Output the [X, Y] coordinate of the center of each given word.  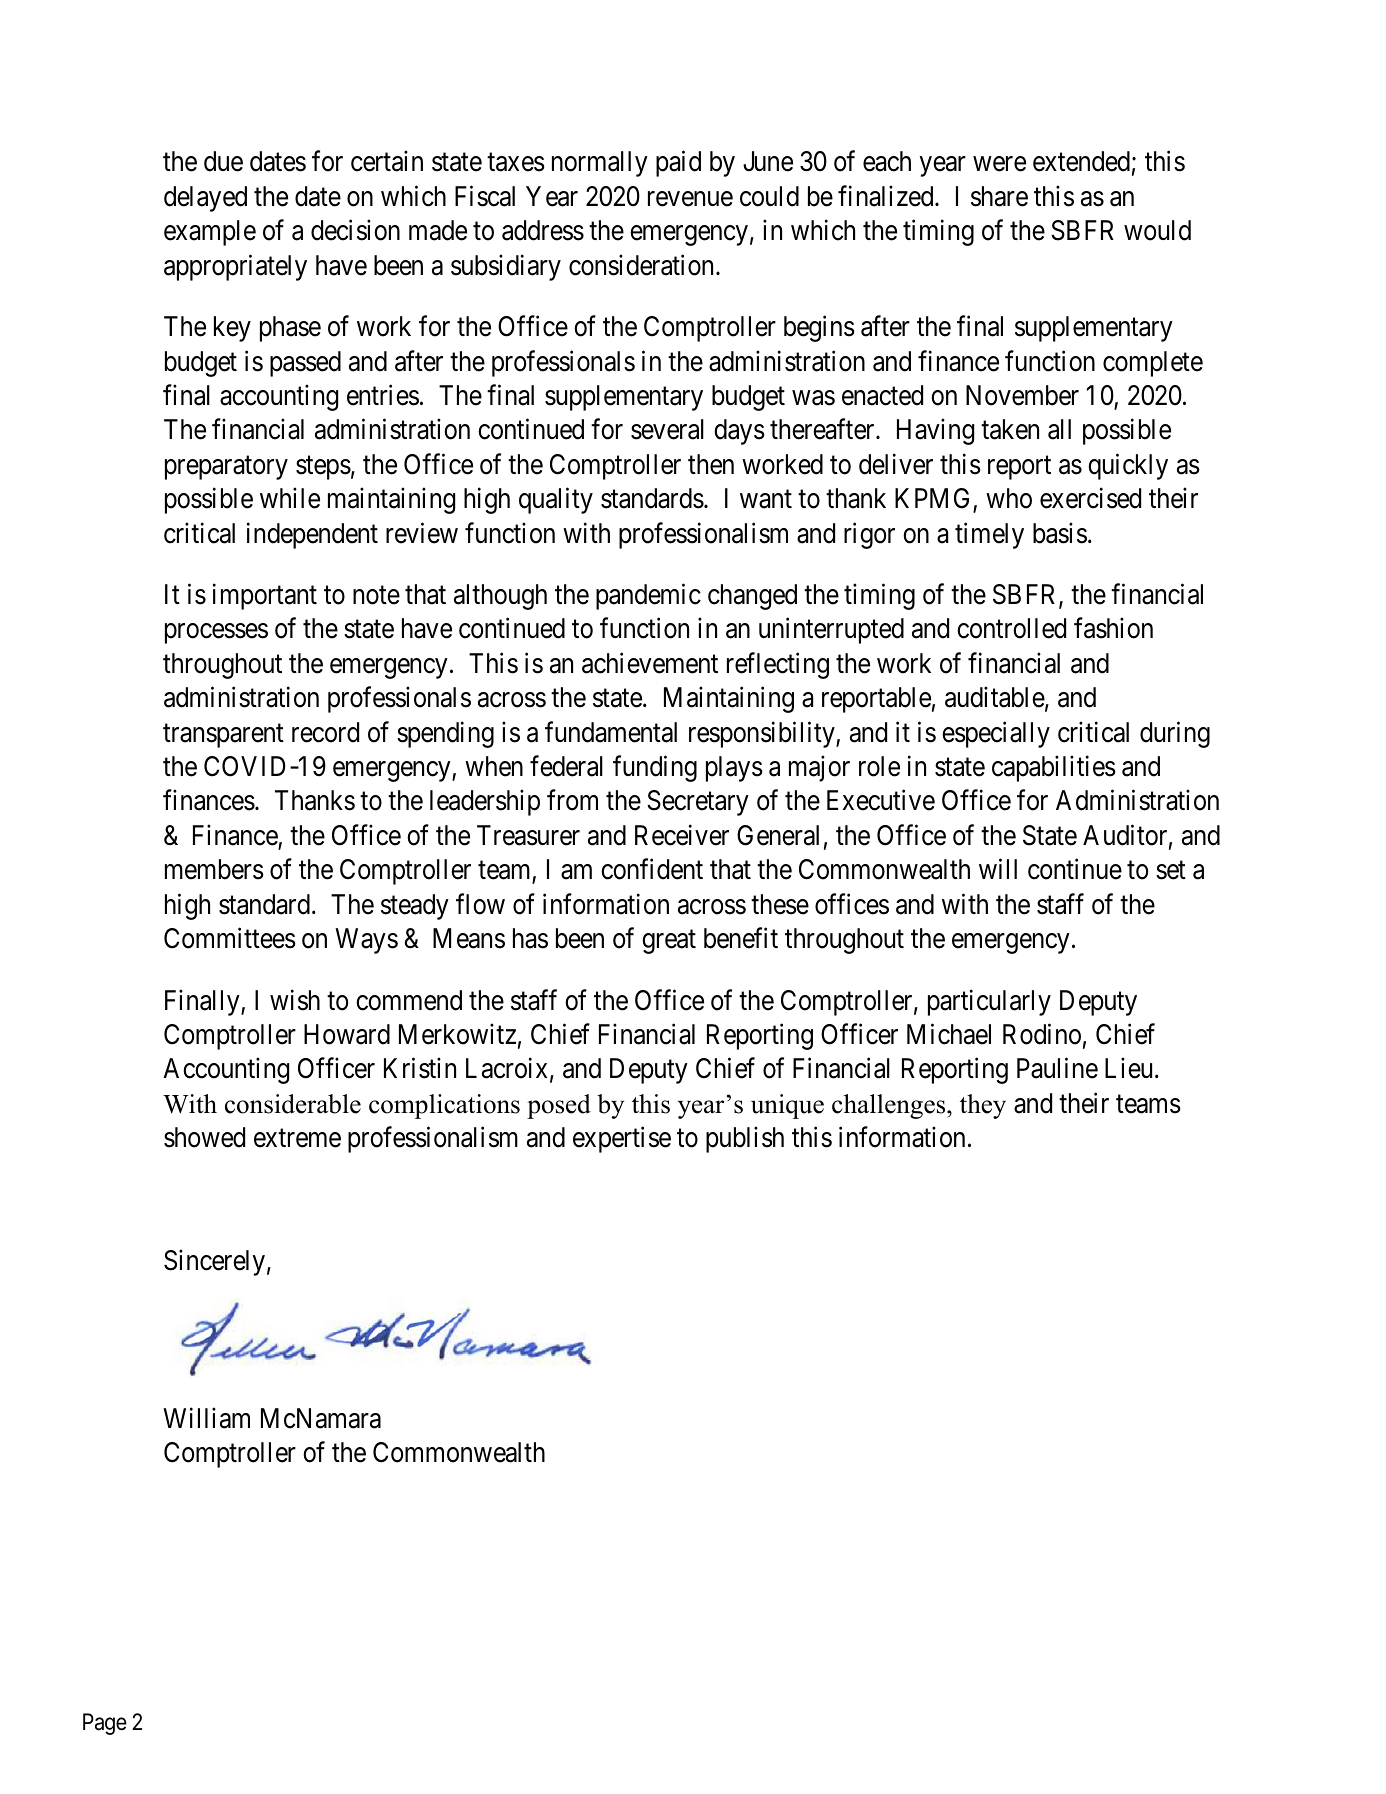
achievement [650, 663]
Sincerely [214, 1263]
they [983, 1106]
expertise [622, 1139]
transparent [223, 736]
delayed [205, 199]
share [999, 196]
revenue [690, 199]
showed [204, 1137]
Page [105, 1724]
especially [996, 734]
